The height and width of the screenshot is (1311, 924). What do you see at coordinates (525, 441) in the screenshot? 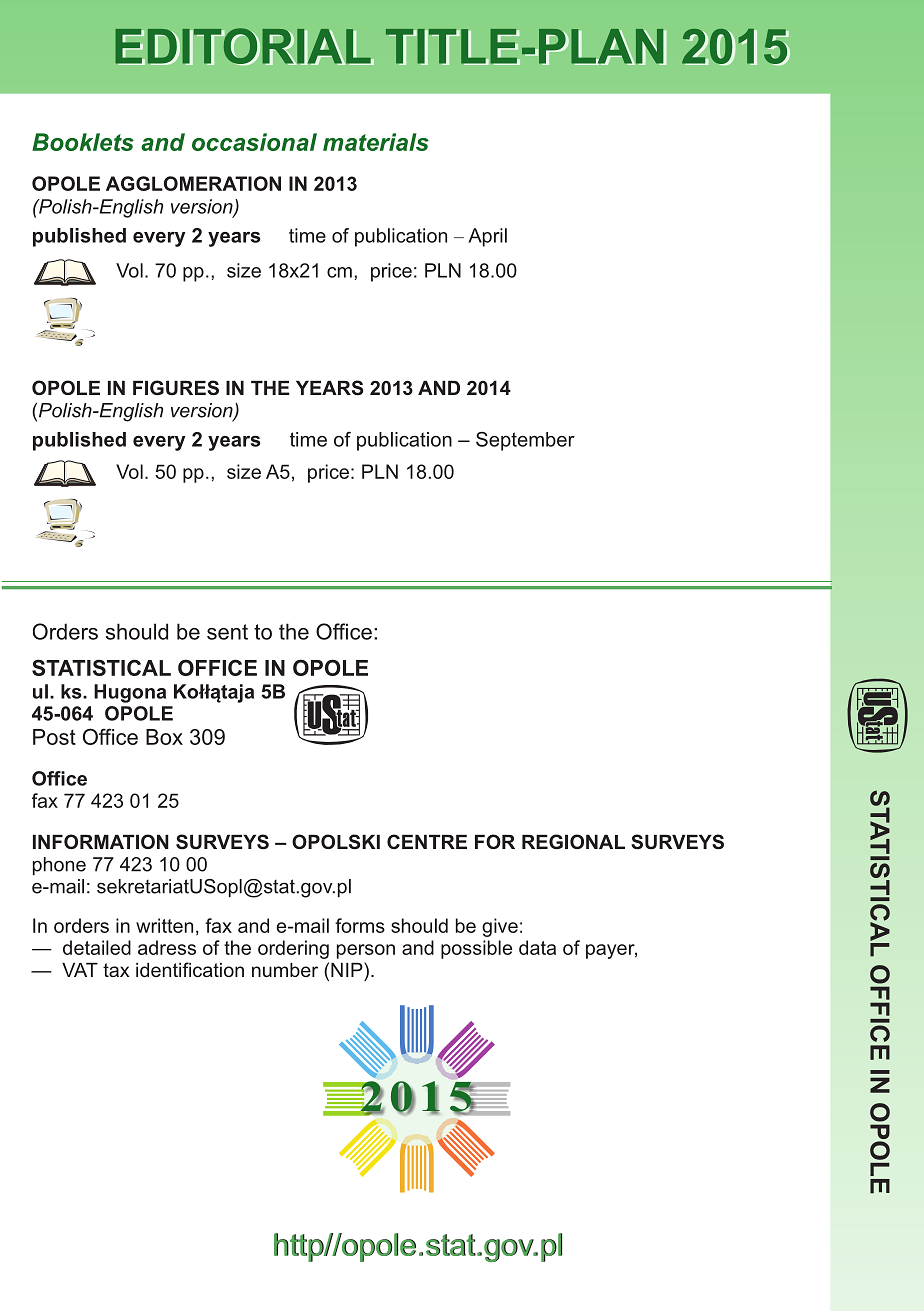
I see `September` at bounding box center [525, 441].
